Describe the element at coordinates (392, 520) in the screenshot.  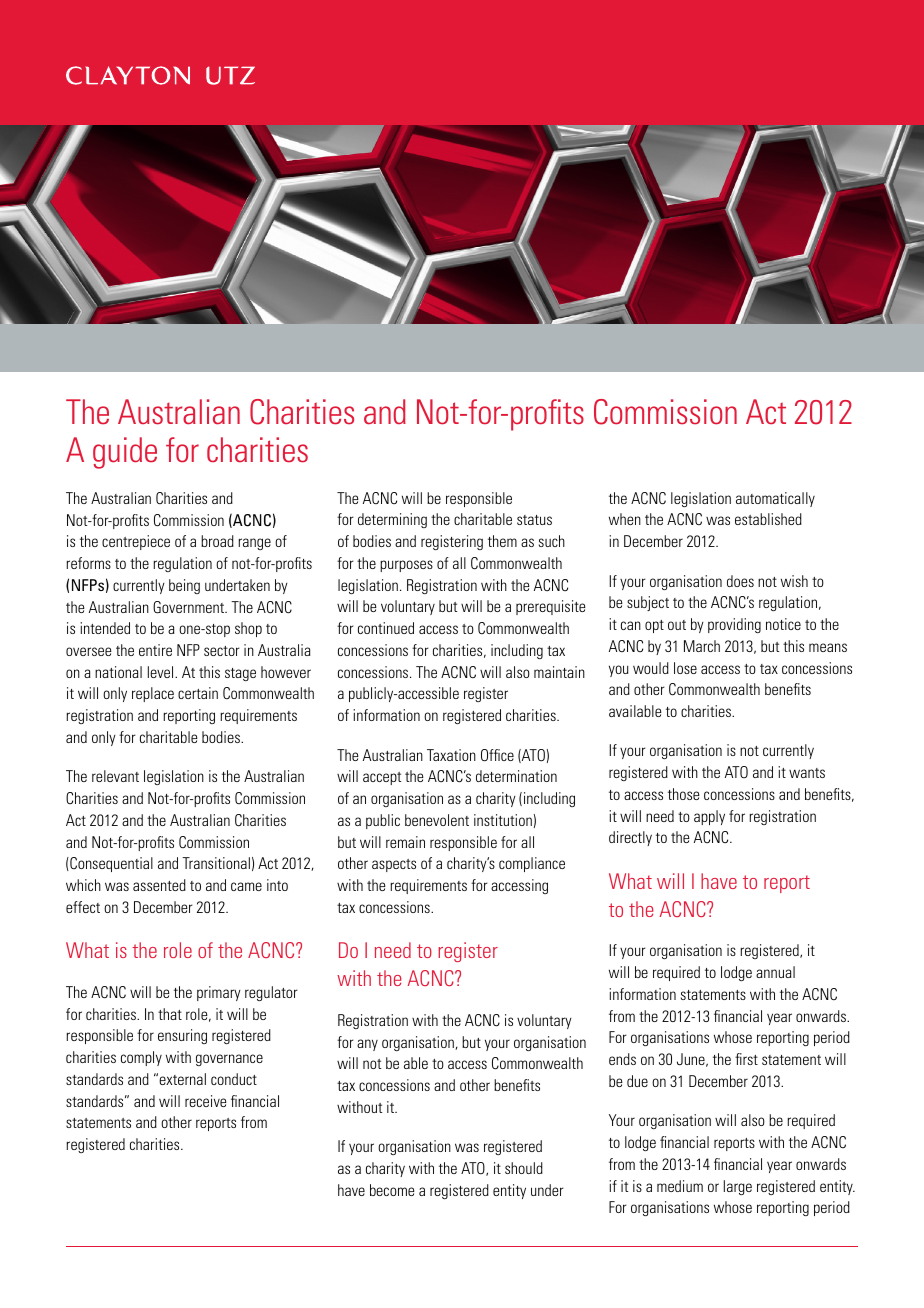
I see `determining` at that location.
